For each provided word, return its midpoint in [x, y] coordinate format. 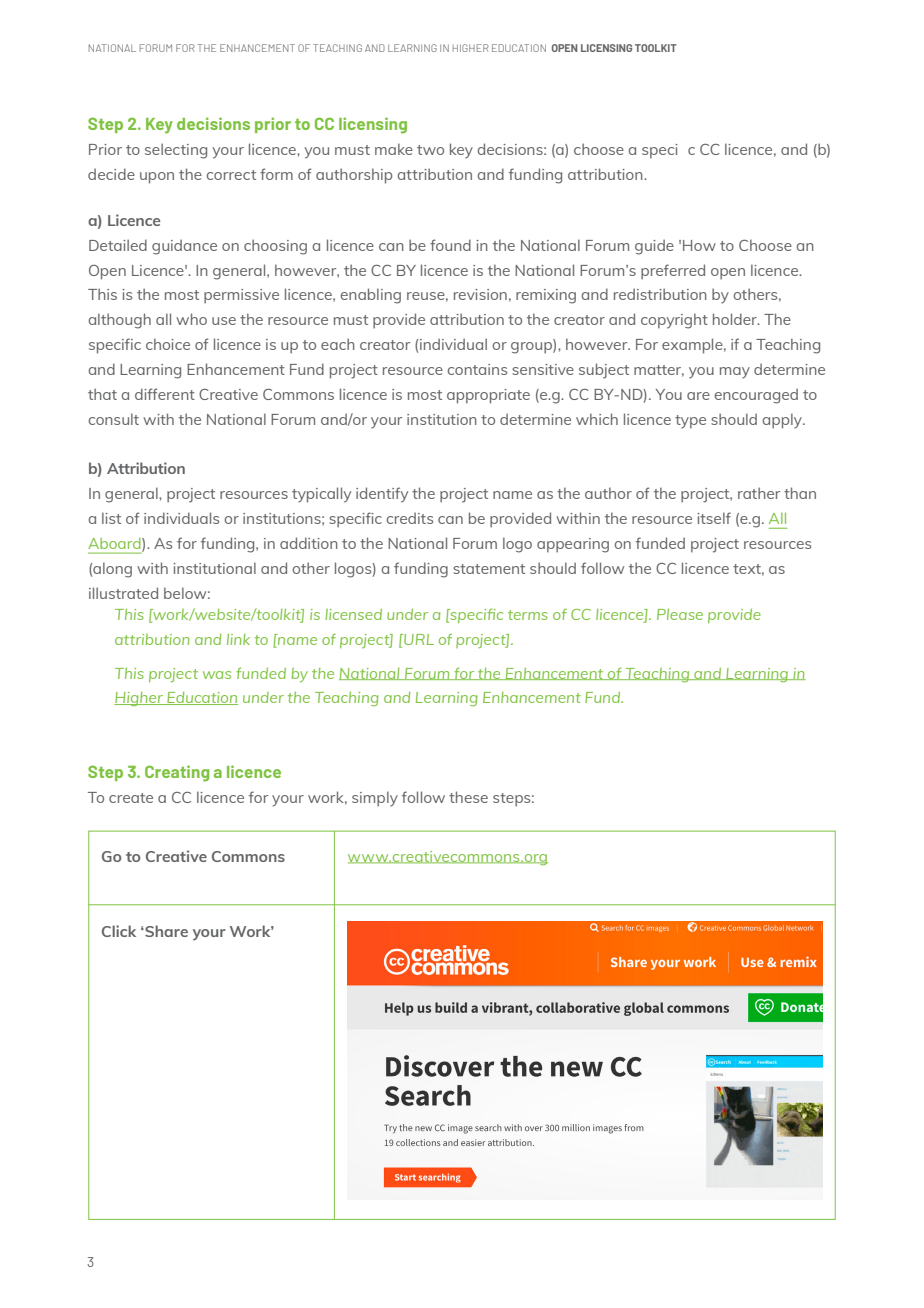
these [468, 797]
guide [654, 247]
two [430, 150]
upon [157, 178]
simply [375, 799]
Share [165, 931]
